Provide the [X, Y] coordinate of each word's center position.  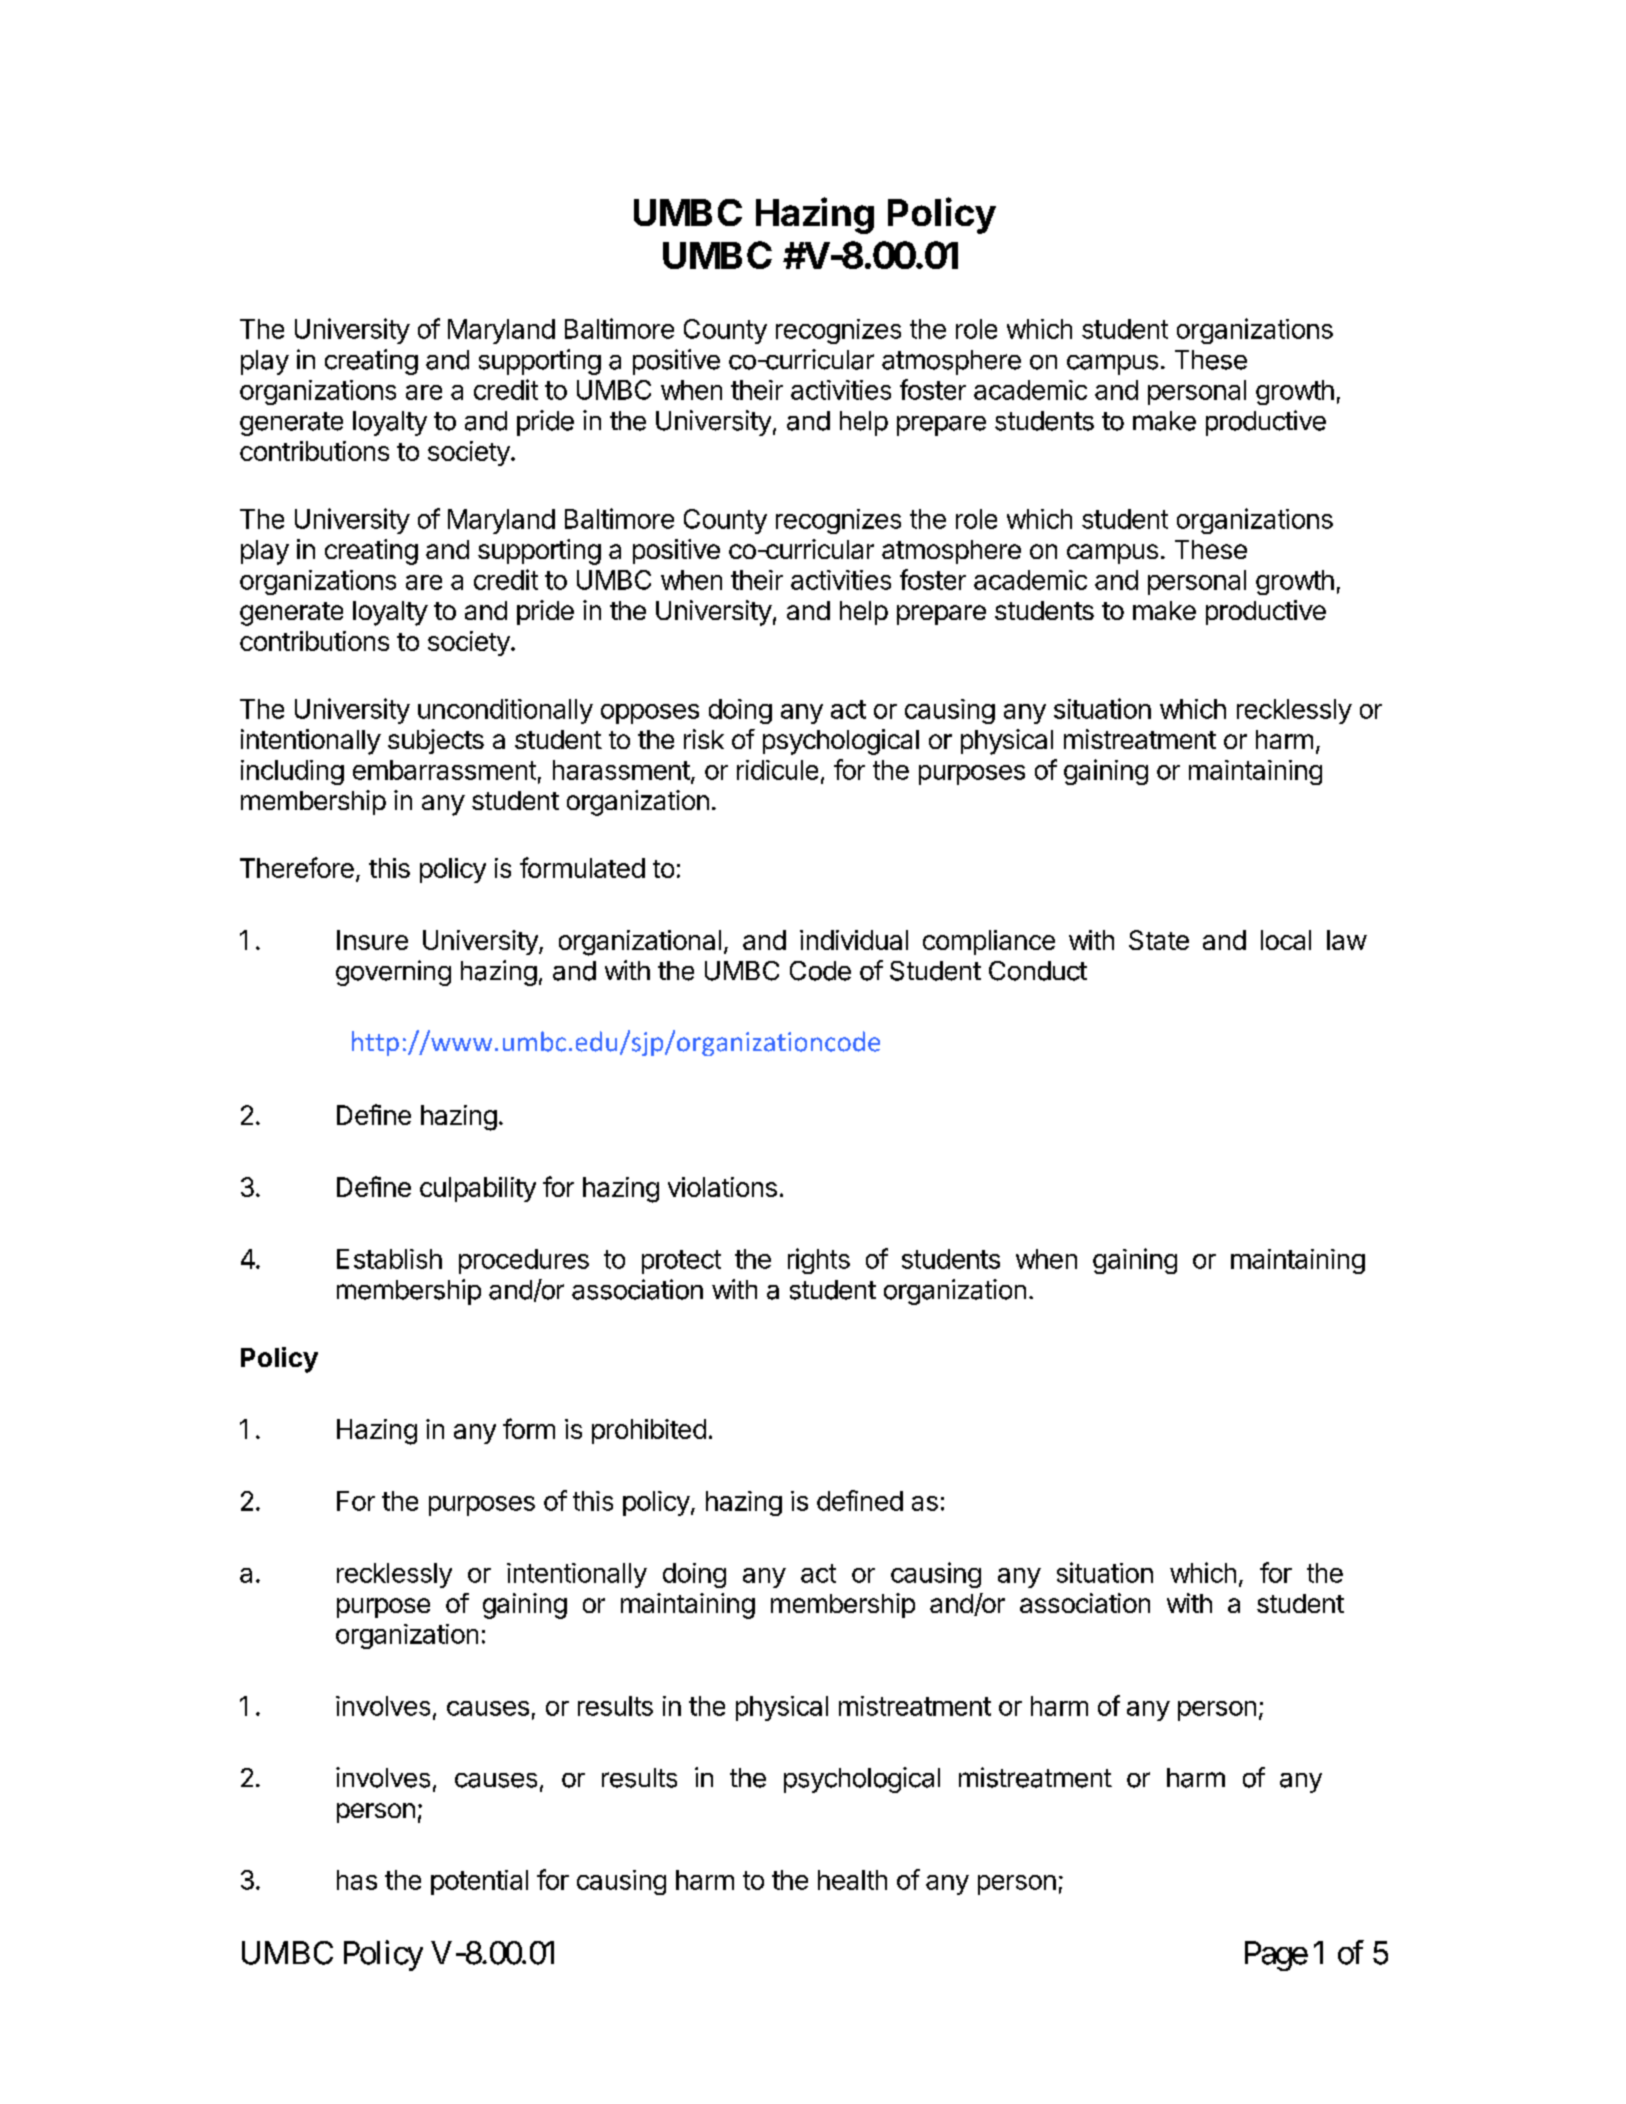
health [852, 1880]
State [1159, 940]
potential [479, 1882]
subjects [436, 741]
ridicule [777, 770]
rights [819, 1261]
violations [722, 1187]
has [357, 1880]
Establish [389, 1259]
